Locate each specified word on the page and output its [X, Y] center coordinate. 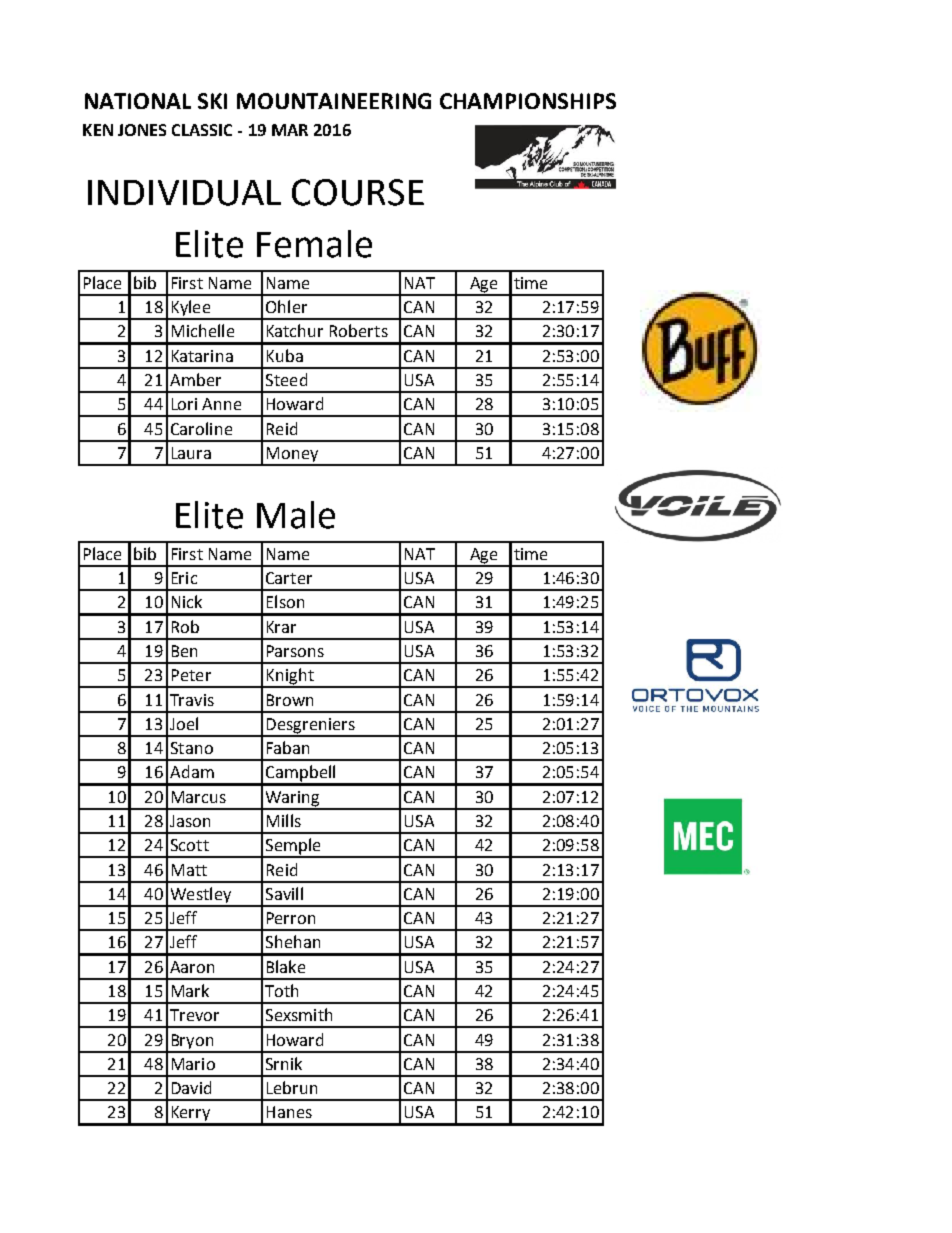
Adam [192, 771]
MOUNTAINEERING [334, 101]
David [191, 1087]
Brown [290, 700]
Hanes [289, 1112]
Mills [284, 820]
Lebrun [292, 1087]
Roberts [359, 330]
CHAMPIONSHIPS [528, 101]
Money [292, 456]
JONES [142, 130]
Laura [191, 453]
